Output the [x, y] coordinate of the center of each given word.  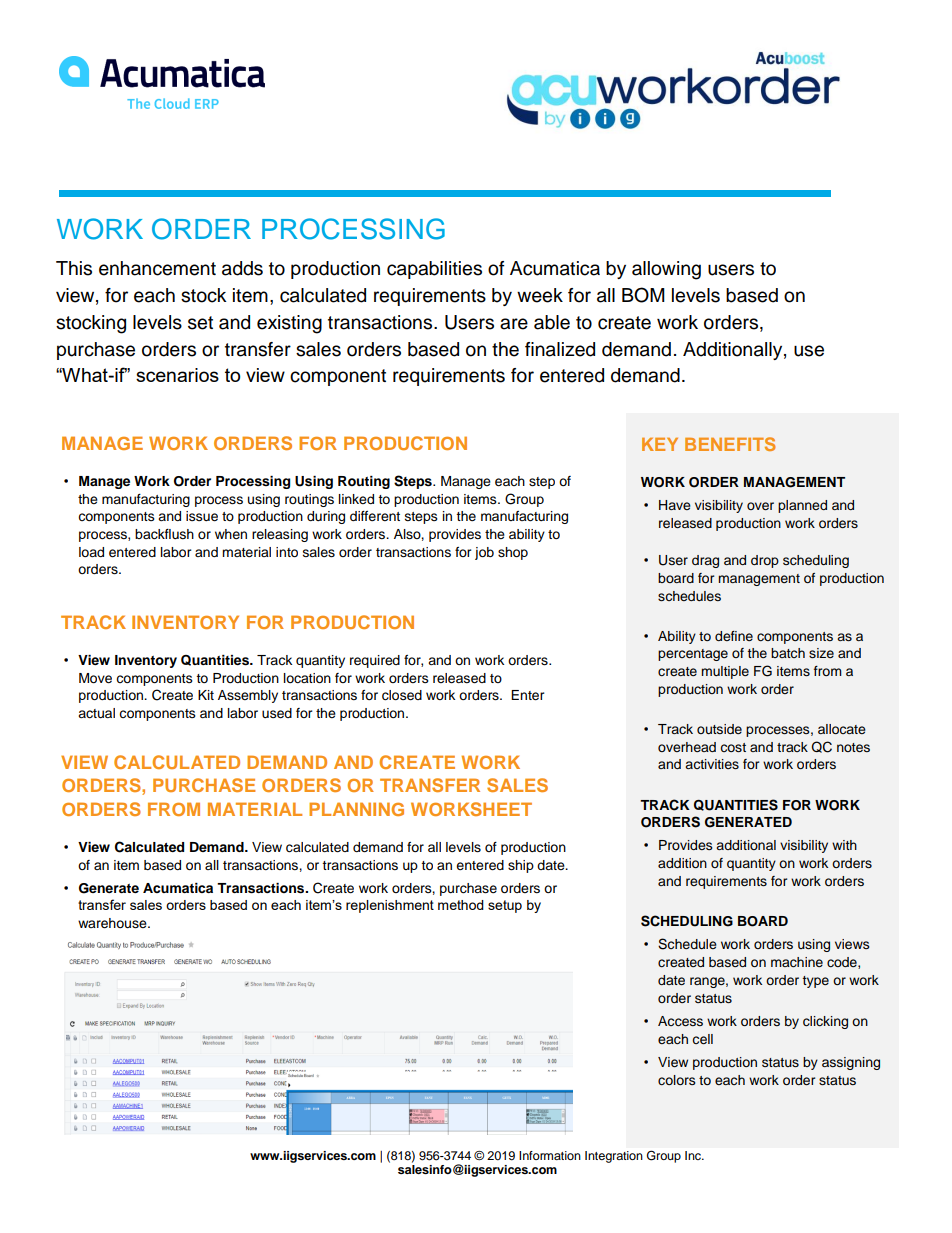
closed [402, 695]
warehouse [113, 923]
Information [550, 1155]
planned [802, 506]
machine [797, 962]
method [461, 905]
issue [202, 516]
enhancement [157, 268]
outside [719, 729]
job [484, 553]
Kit [206, 695]
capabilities [434, 270]
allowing [666, 270]
